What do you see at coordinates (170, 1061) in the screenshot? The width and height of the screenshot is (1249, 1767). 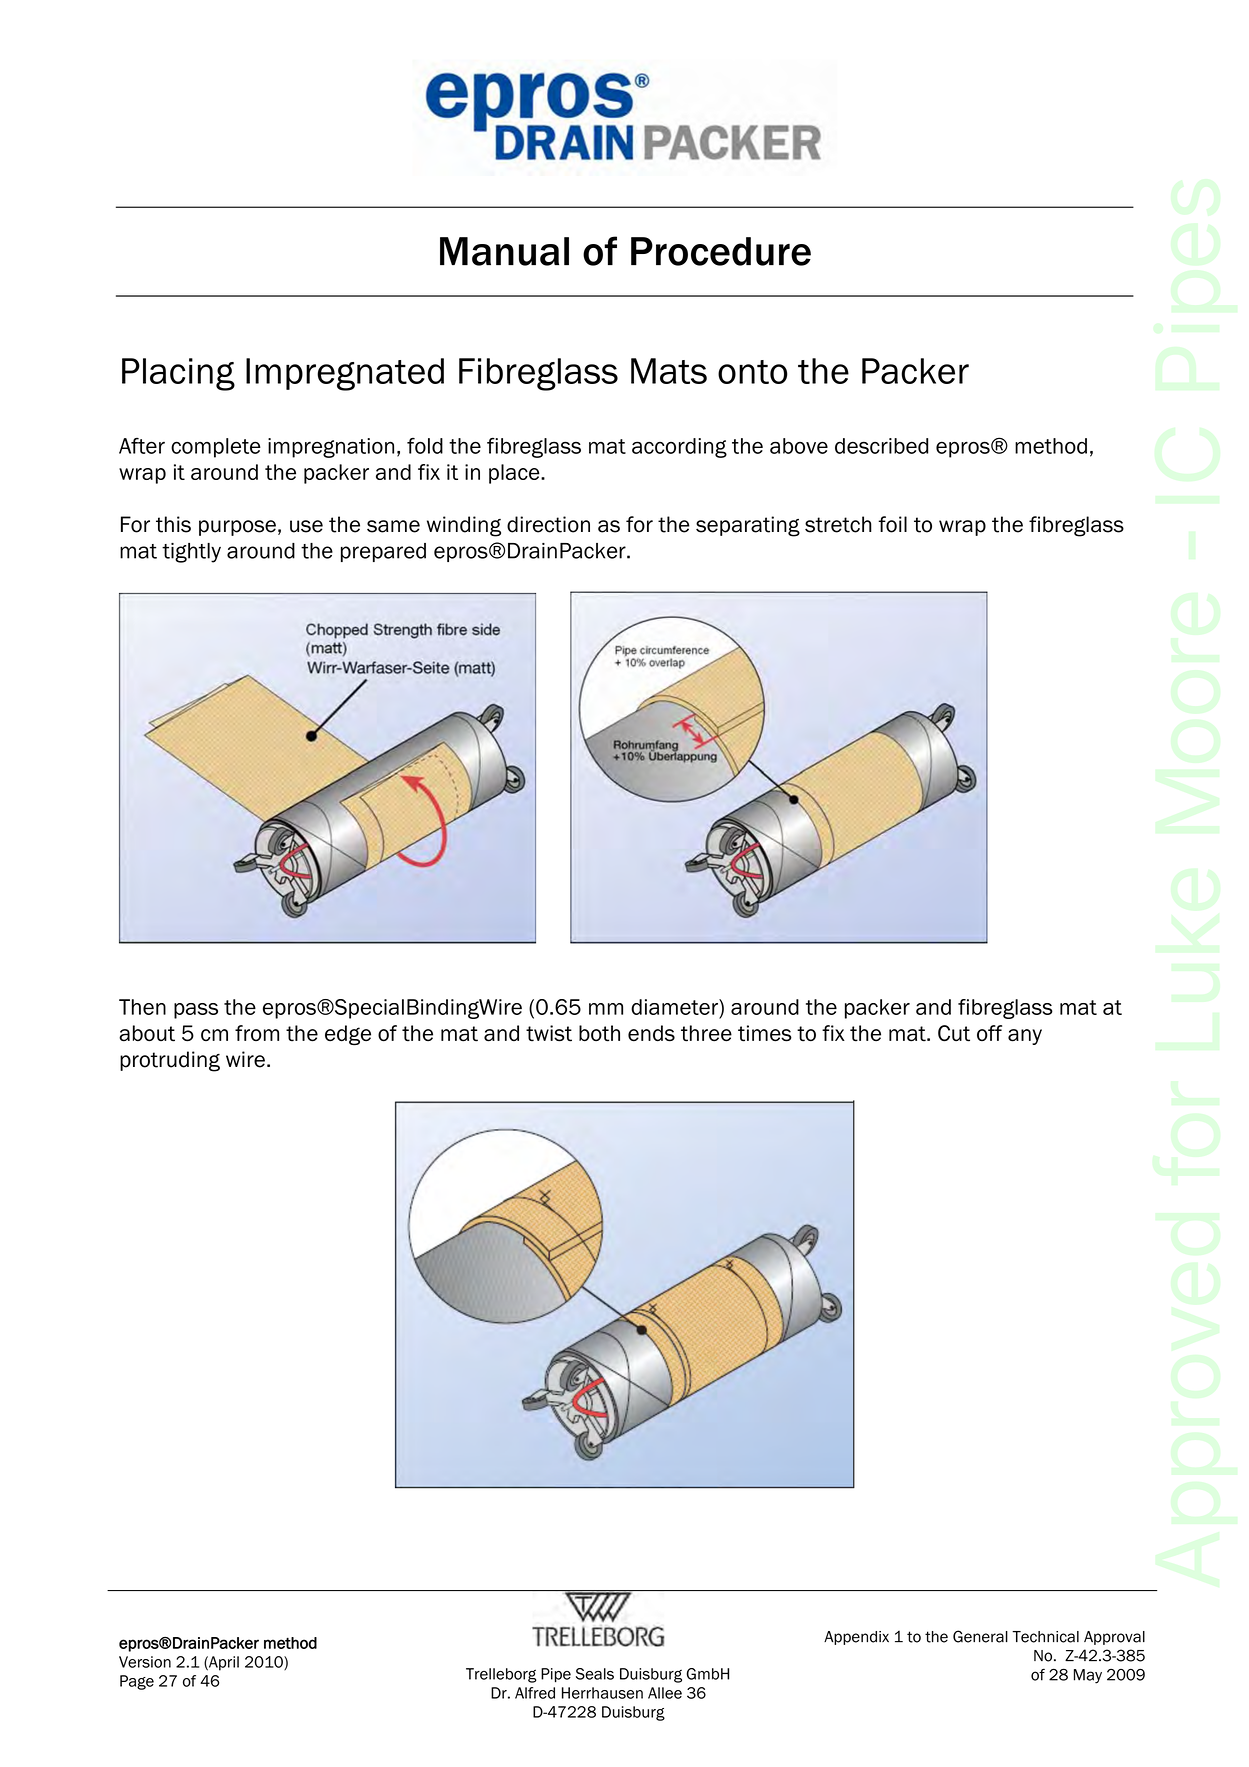 I see `protruding` at bounding box center [170, 1061].
